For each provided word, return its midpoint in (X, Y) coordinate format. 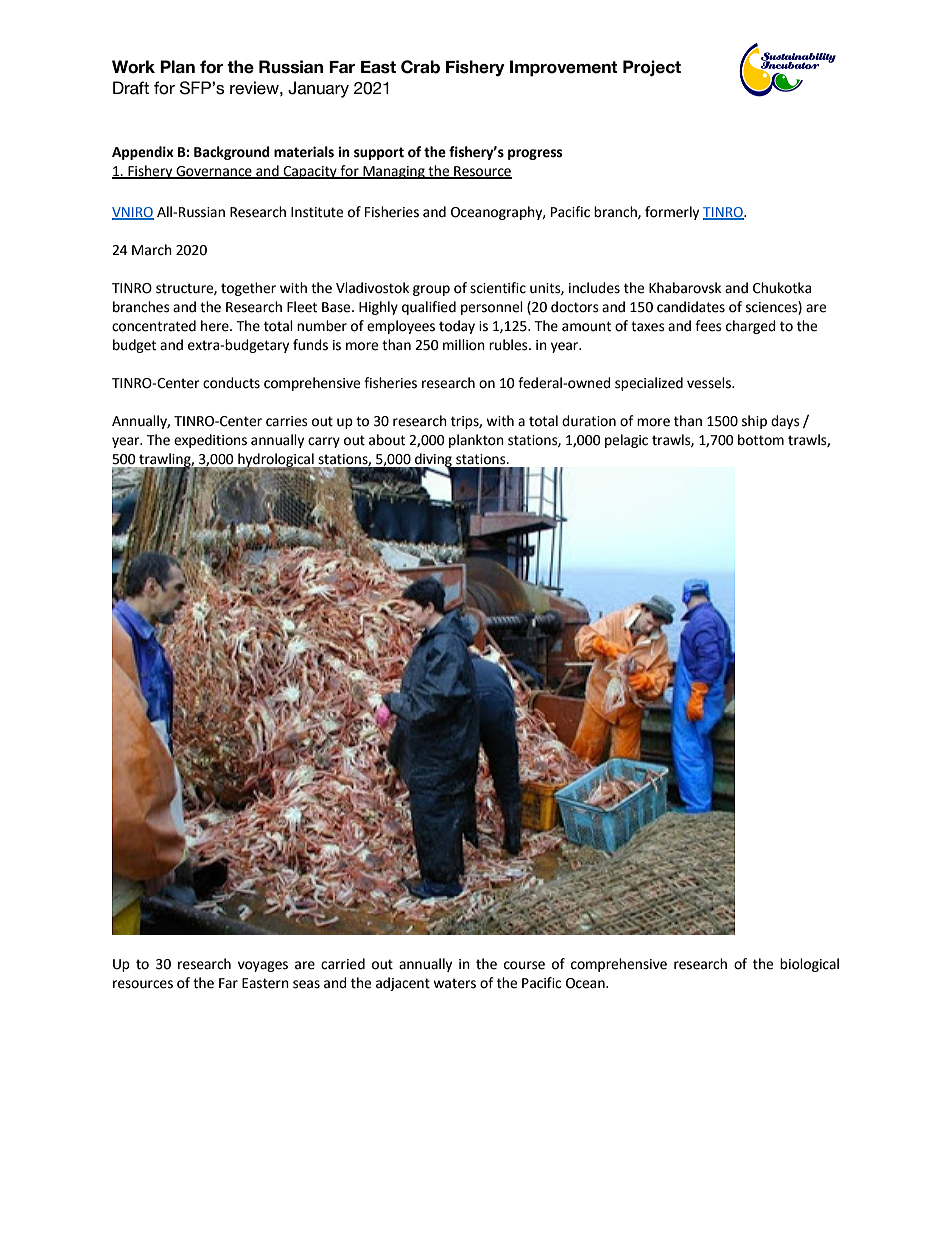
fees (708, 326)
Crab (420, 67)
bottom (761, 440)
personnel (492, 308)
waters (454, 983)
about (387, 440)
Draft (131, 88)
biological (809, 965)
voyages (263, 966)
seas (306, 984)
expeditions (210, 441)
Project (652, 68)
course (524, 965)
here (216, 326)
